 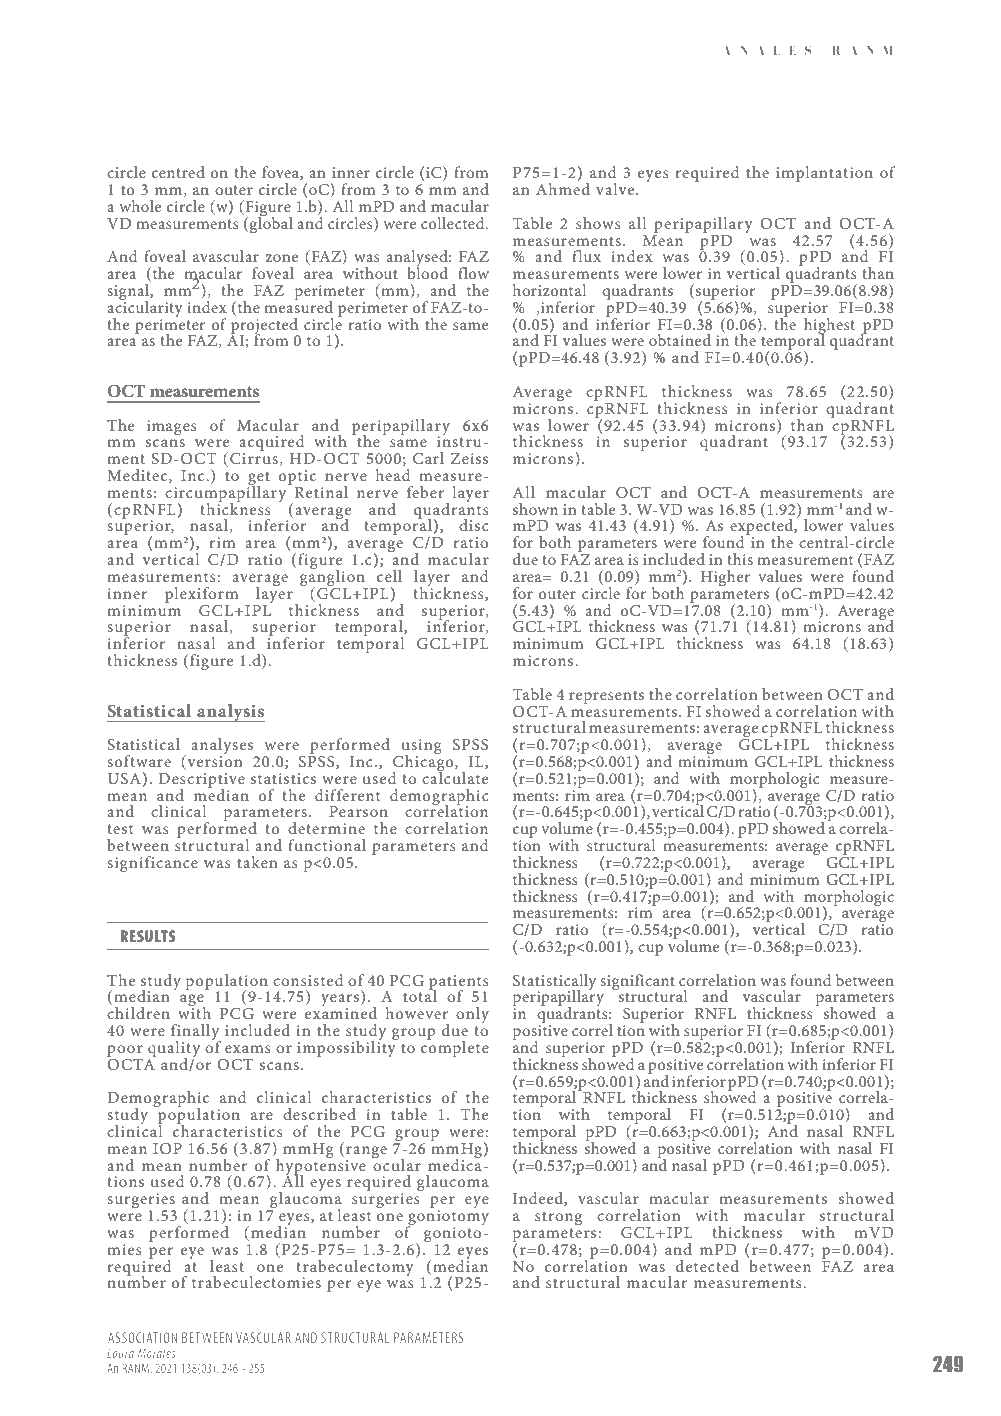 What do you see at coordinates (455, 776) in the screenshot?
I see `calculate` at bounding box center [455, 776].
